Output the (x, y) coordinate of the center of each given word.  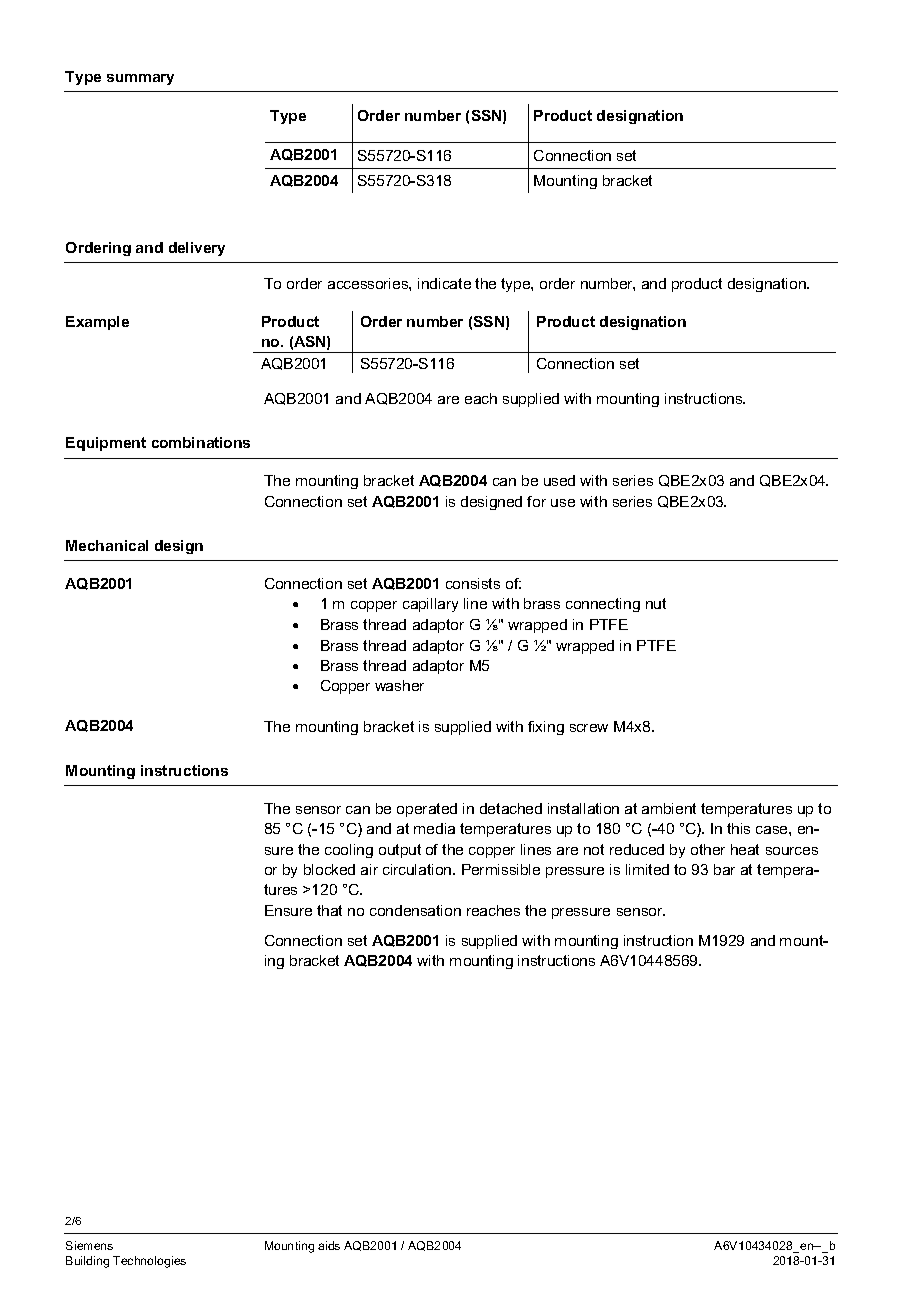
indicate (444, 283)
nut (656, 603)
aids (329, 1245)
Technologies (149, 1262)
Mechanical (107, 545)
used (559, 480)
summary (140, 79)
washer (399, 685)
